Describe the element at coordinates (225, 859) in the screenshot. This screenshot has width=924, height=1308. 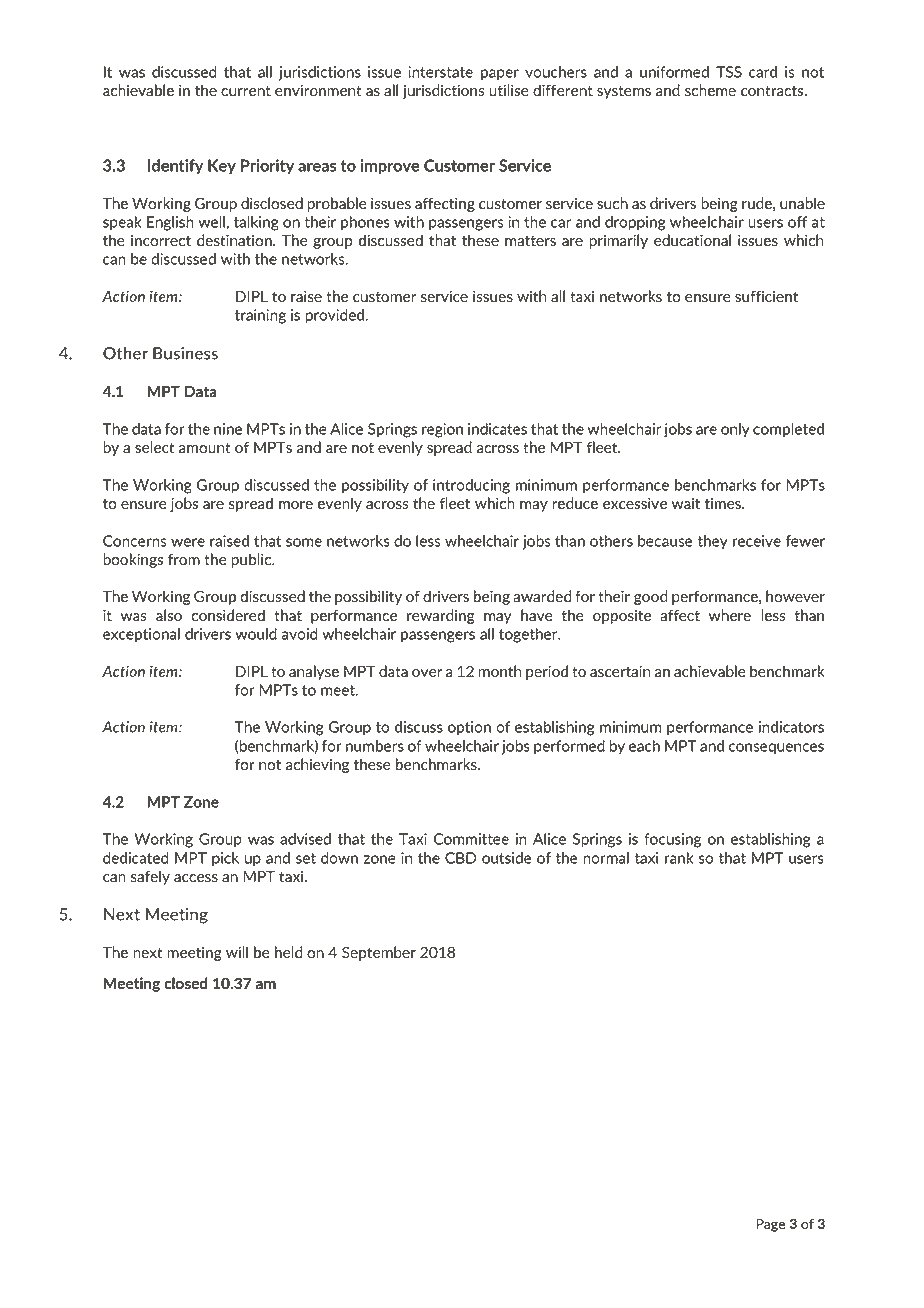
I see `pick` at that location.
